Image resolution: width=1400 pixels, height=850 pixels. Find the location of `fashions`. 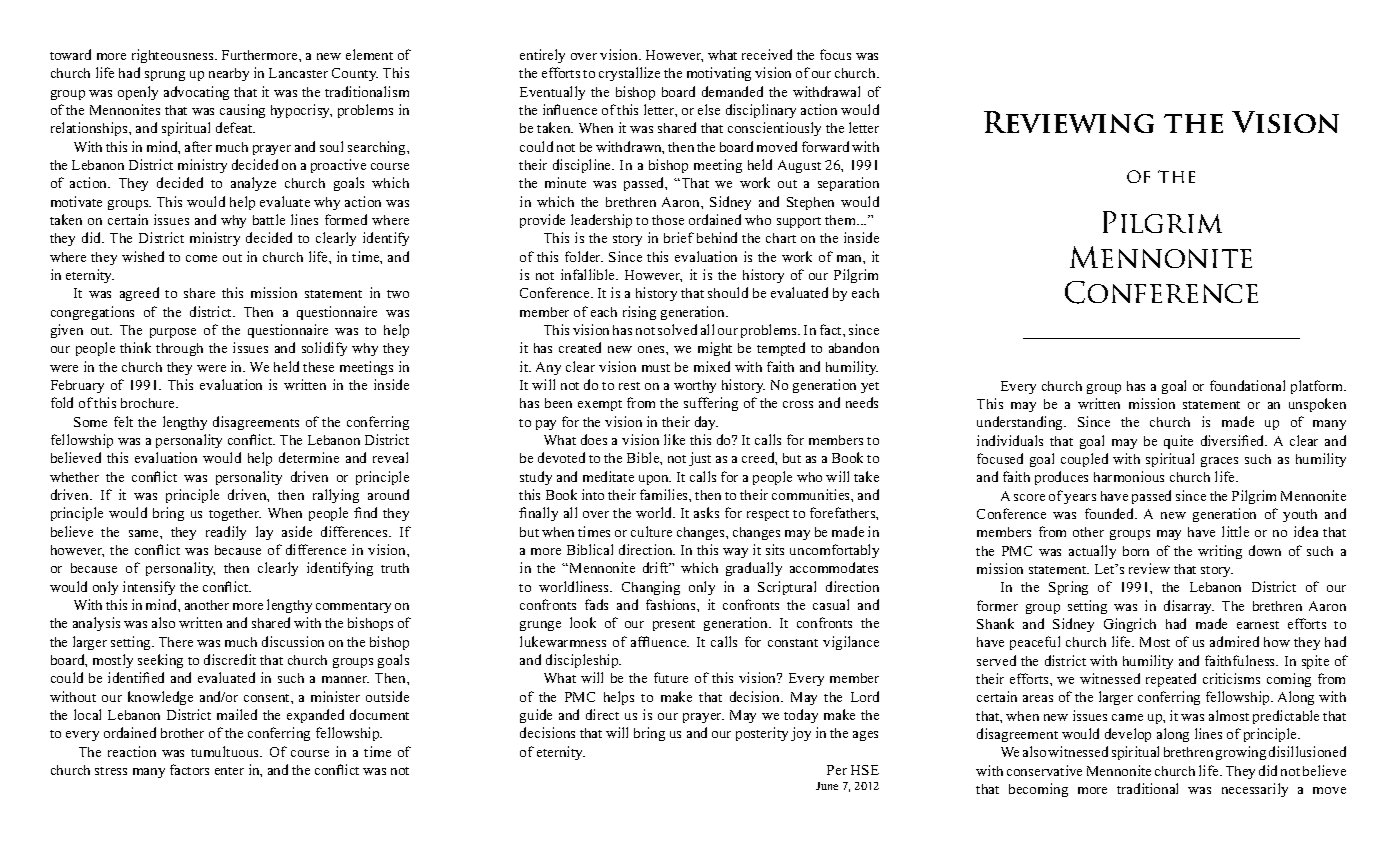

fashions is located at coordinates (672, 604).
